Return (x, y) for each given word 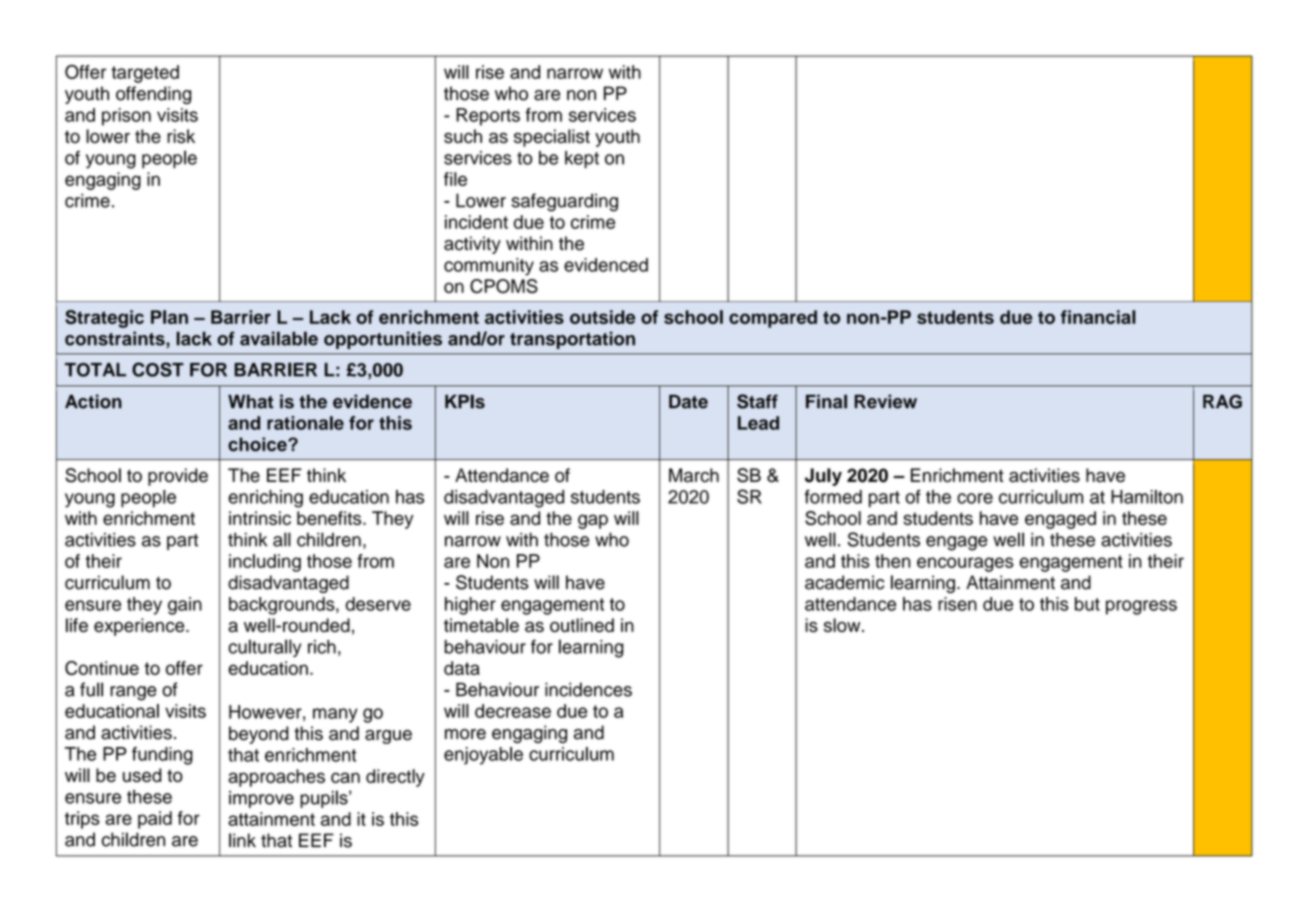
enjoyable (483, 756)
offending (153, 95)
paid (155, 820)
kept (582, 160)
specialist (552, 138)
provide (178, 477)
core (975, 498)
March (694, 475)
